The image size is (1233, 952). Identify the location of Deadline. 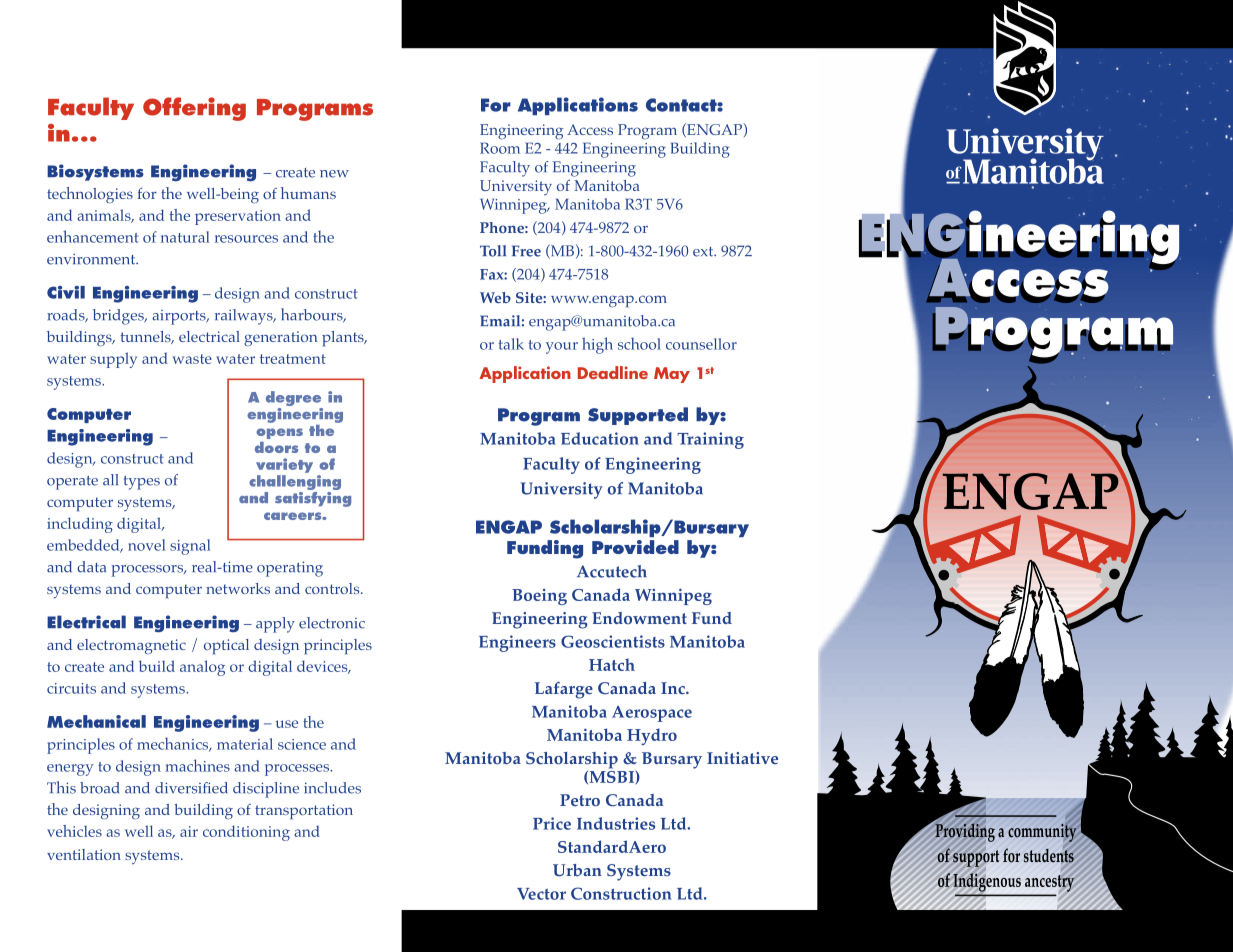
(613, 372).
